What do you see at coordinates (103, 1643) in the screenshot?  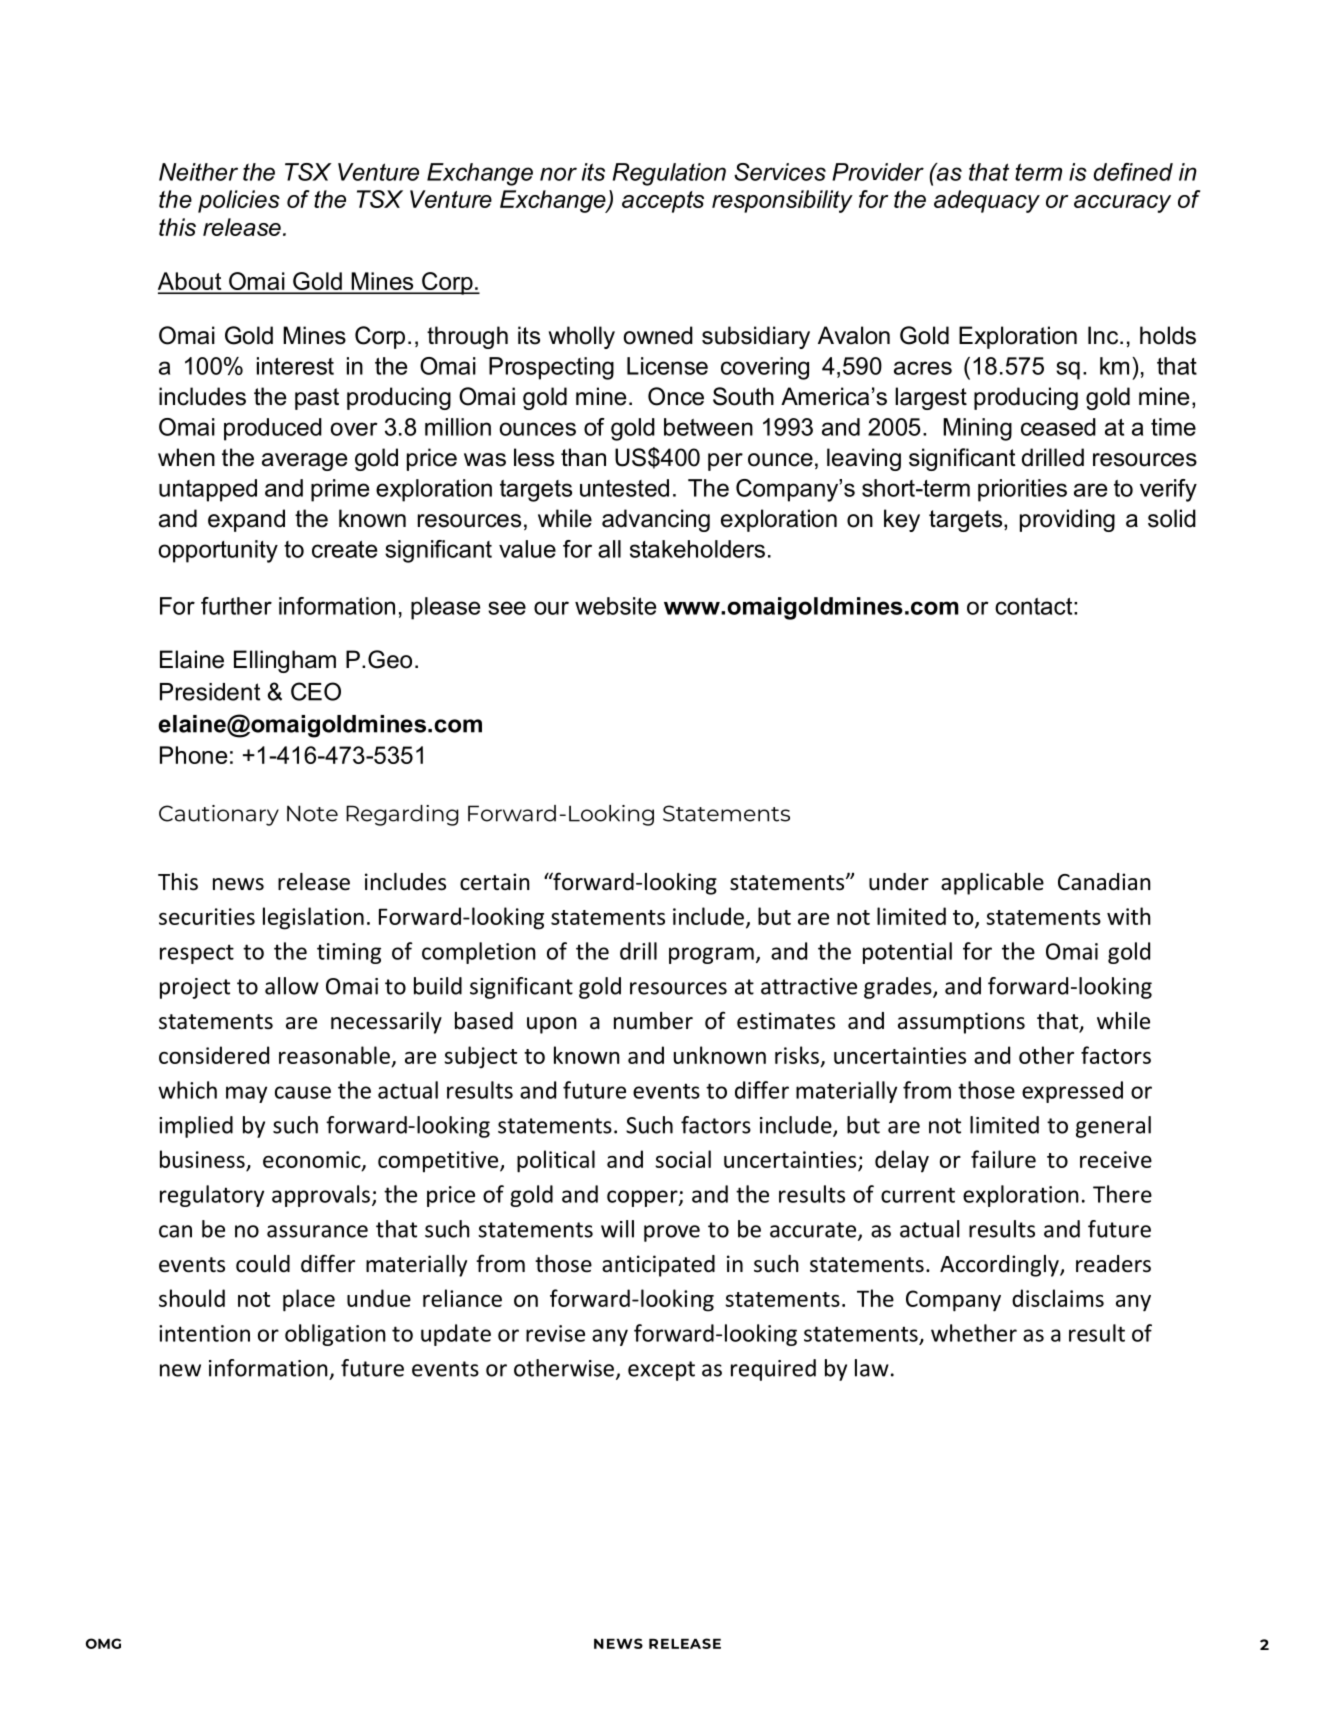 I see `OMG` at bounding box center [103, 1643].
